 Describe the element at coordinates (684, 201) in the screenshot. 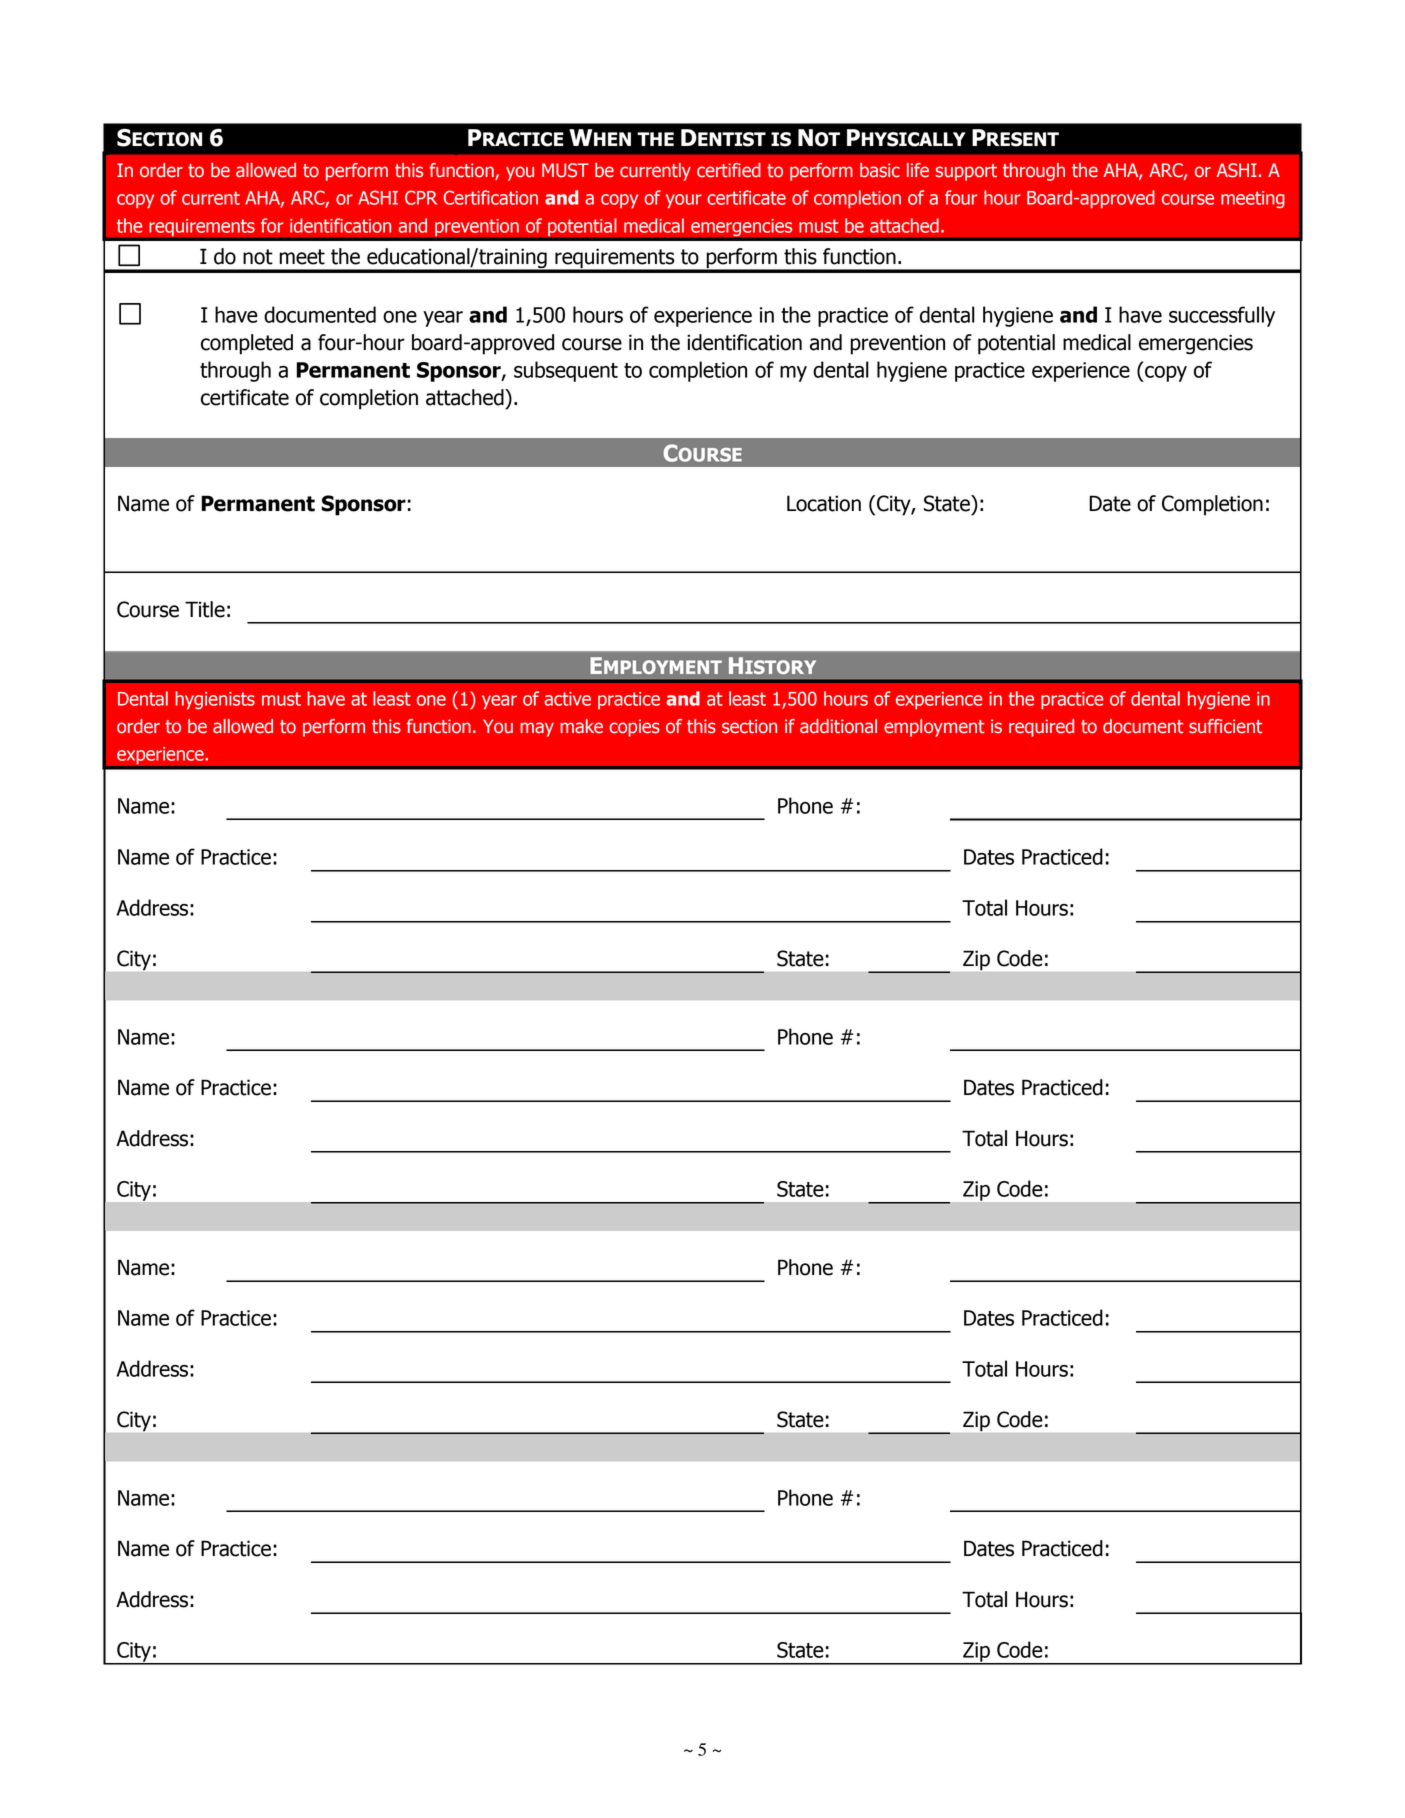

I see `your` at that location.
